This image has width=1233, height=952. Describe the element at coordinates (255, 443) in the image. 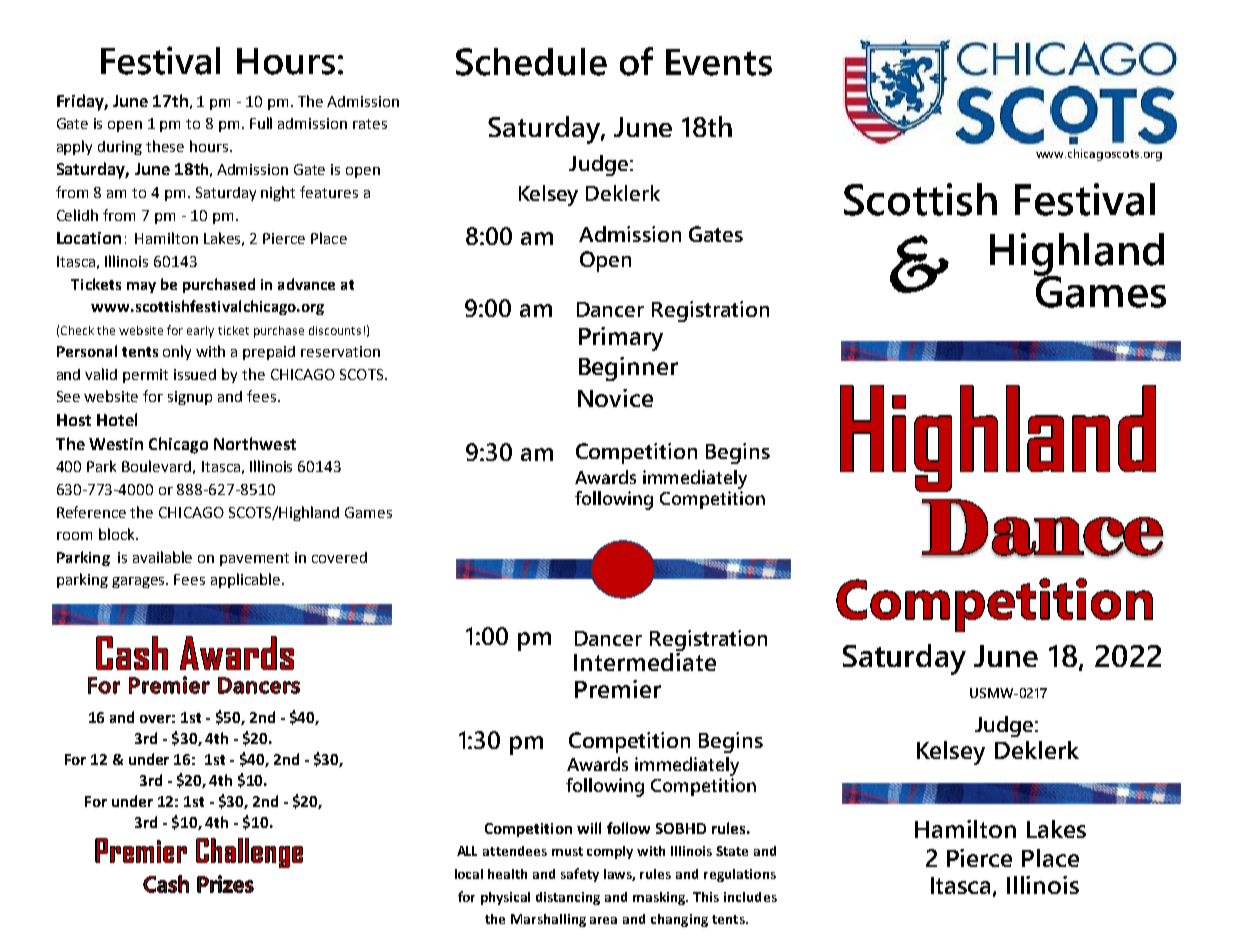

I see `Northwest` at that location.
